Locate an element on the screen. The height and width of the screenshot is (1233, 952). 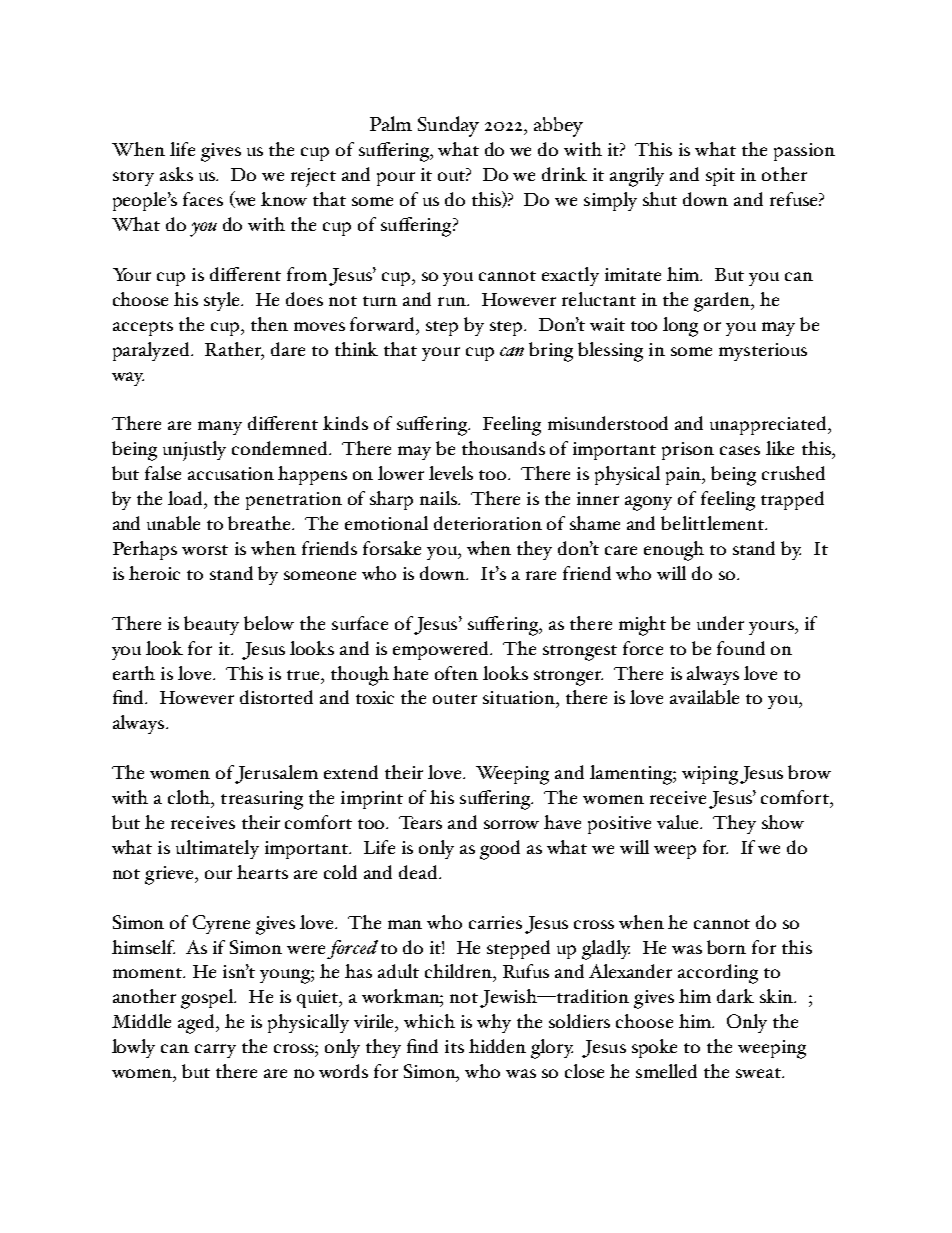
Sunday is located at coordinates (448, 126).
